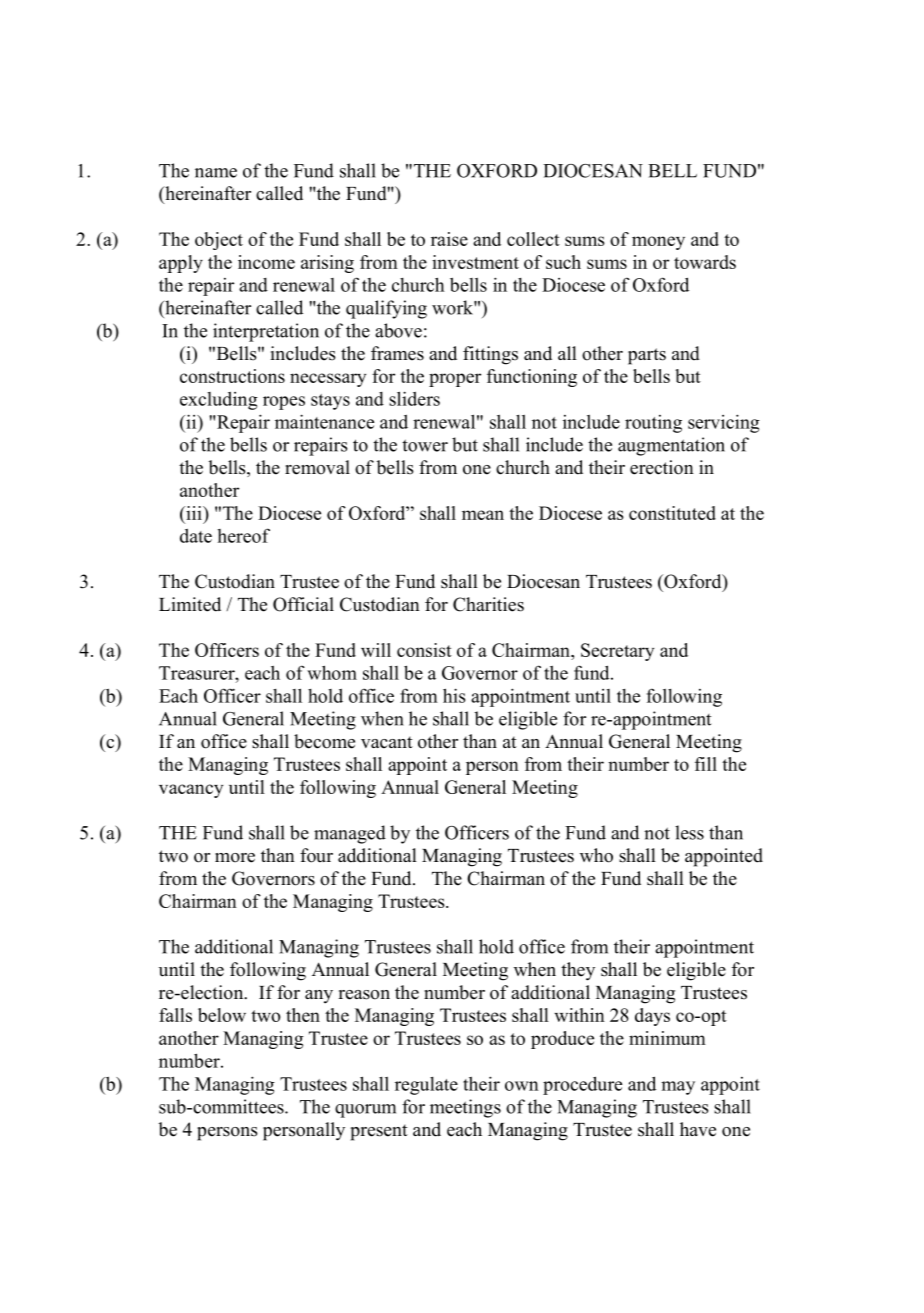 The height and width of the document is (1313, 924). Describe the element at coordinates (222, 1015) in the document. I see `below` at that location.
